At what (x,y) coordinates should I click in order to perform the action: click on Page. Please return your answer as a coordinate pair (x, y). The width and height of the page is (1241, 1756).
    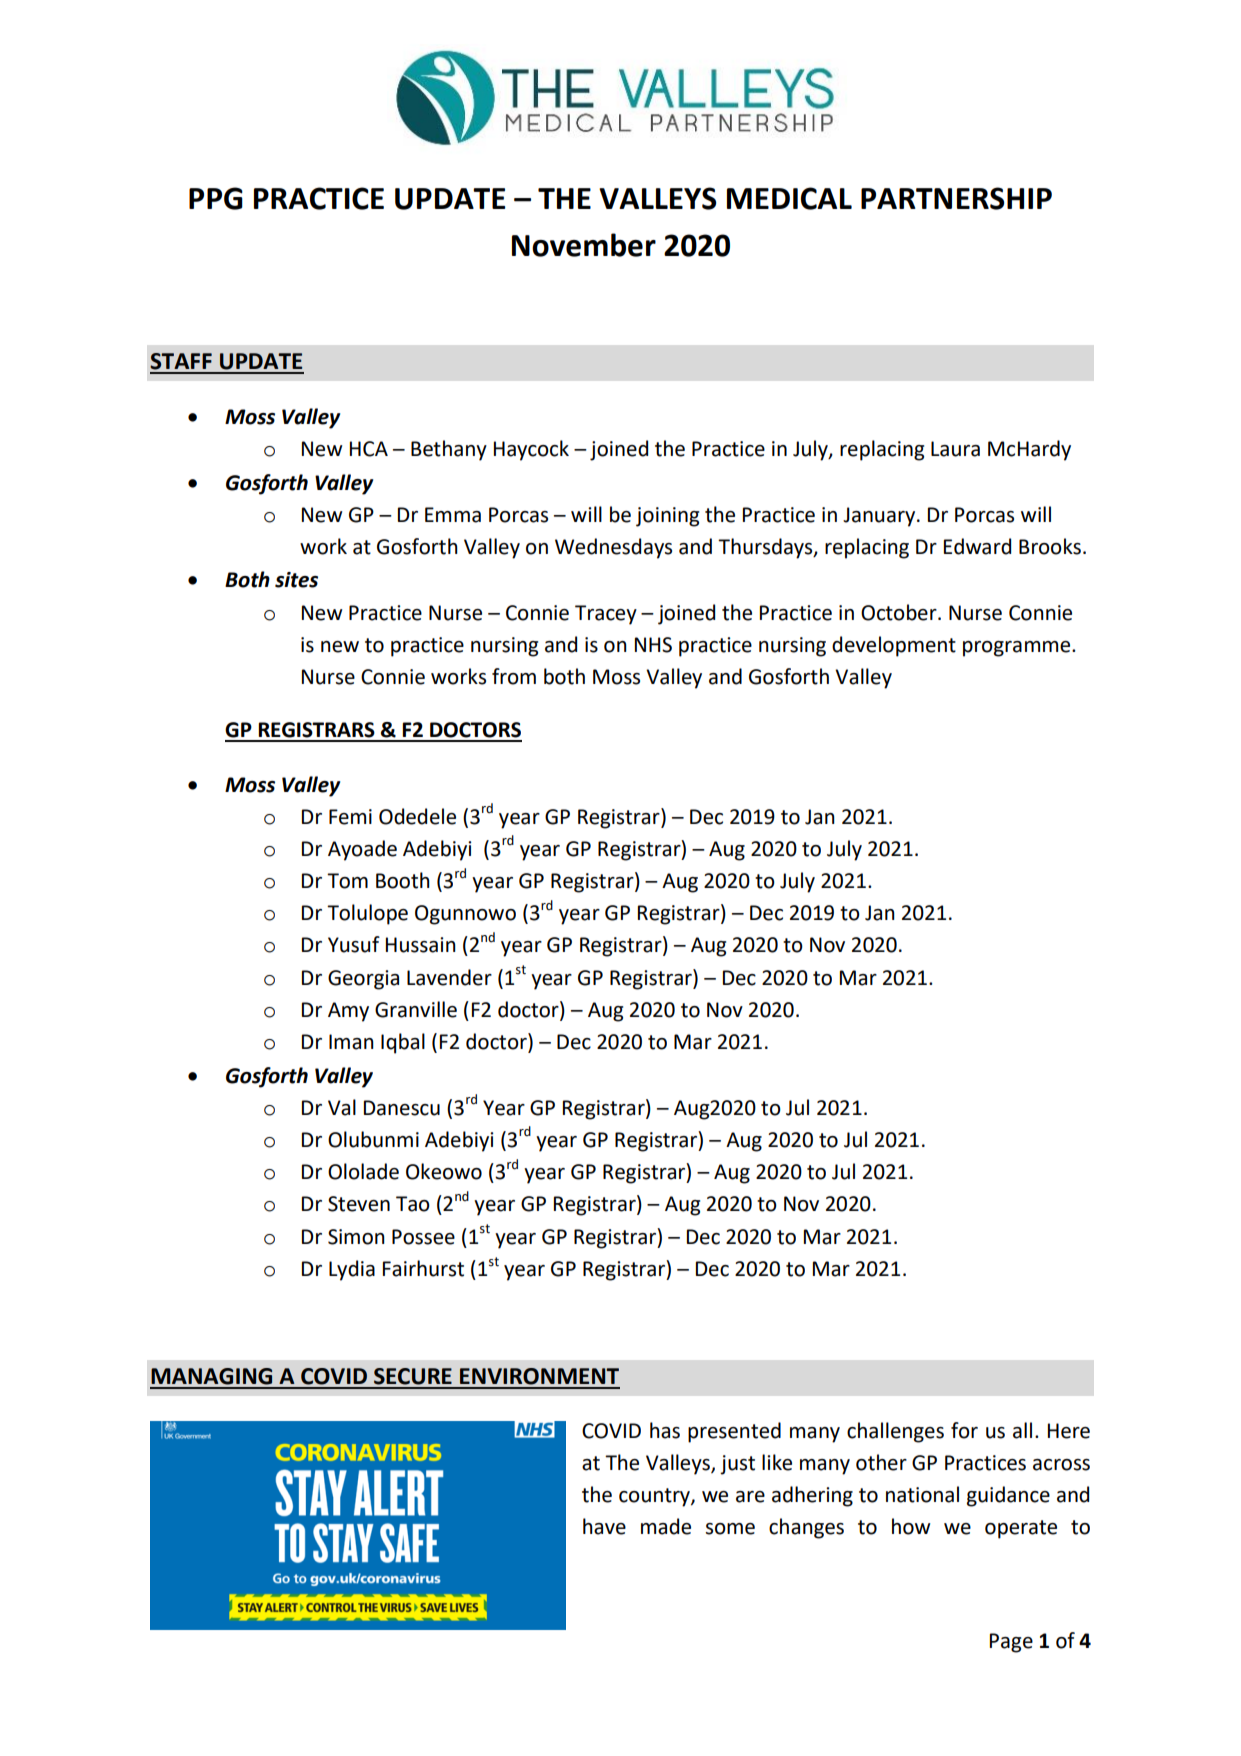
    Looking at the image, I should click on (1011, 1643).
